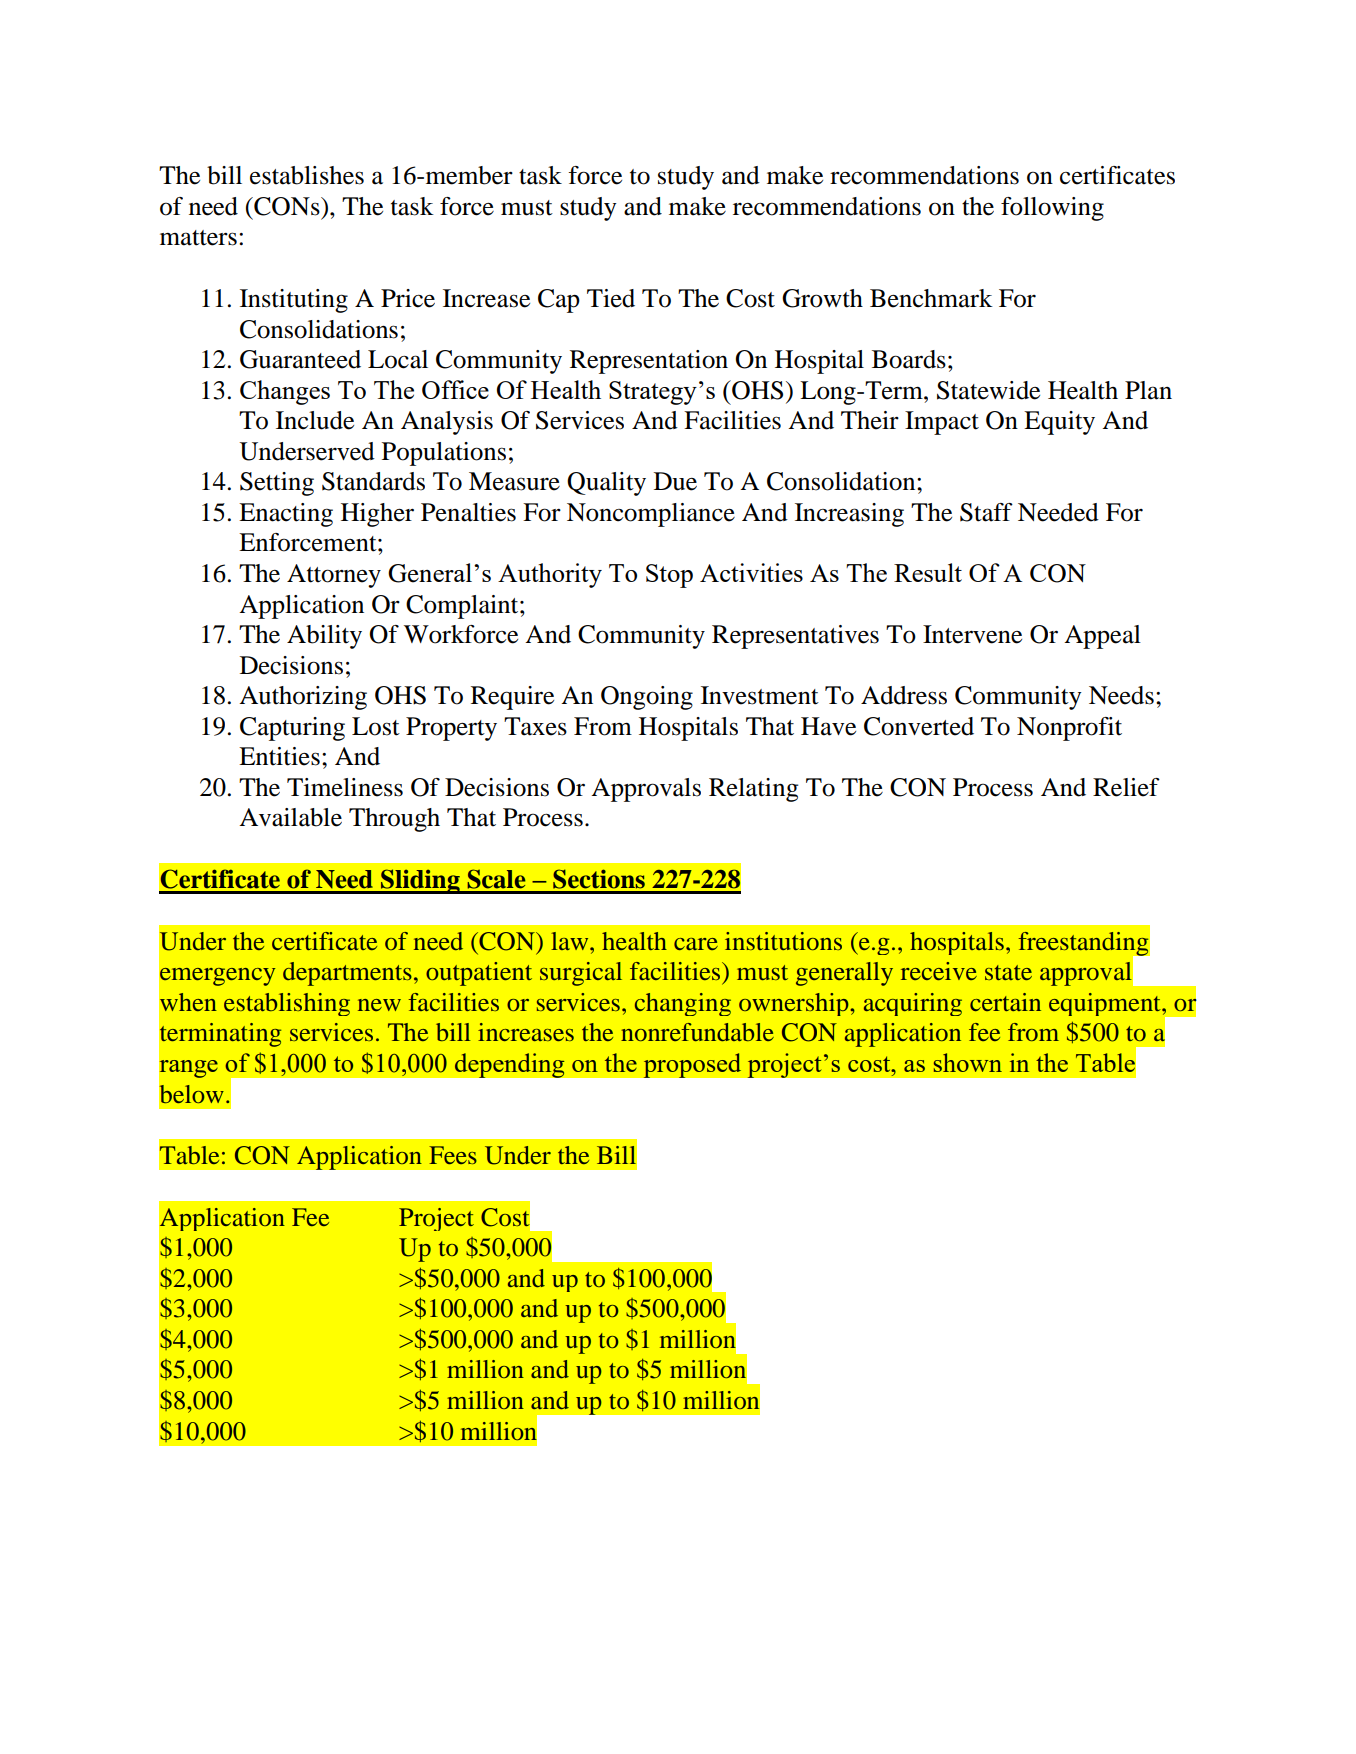 This screenshot has height=1754, width=1356. Describe the element at coordinates (649, 362) in the screenshot. I see `Representation` at that location.
